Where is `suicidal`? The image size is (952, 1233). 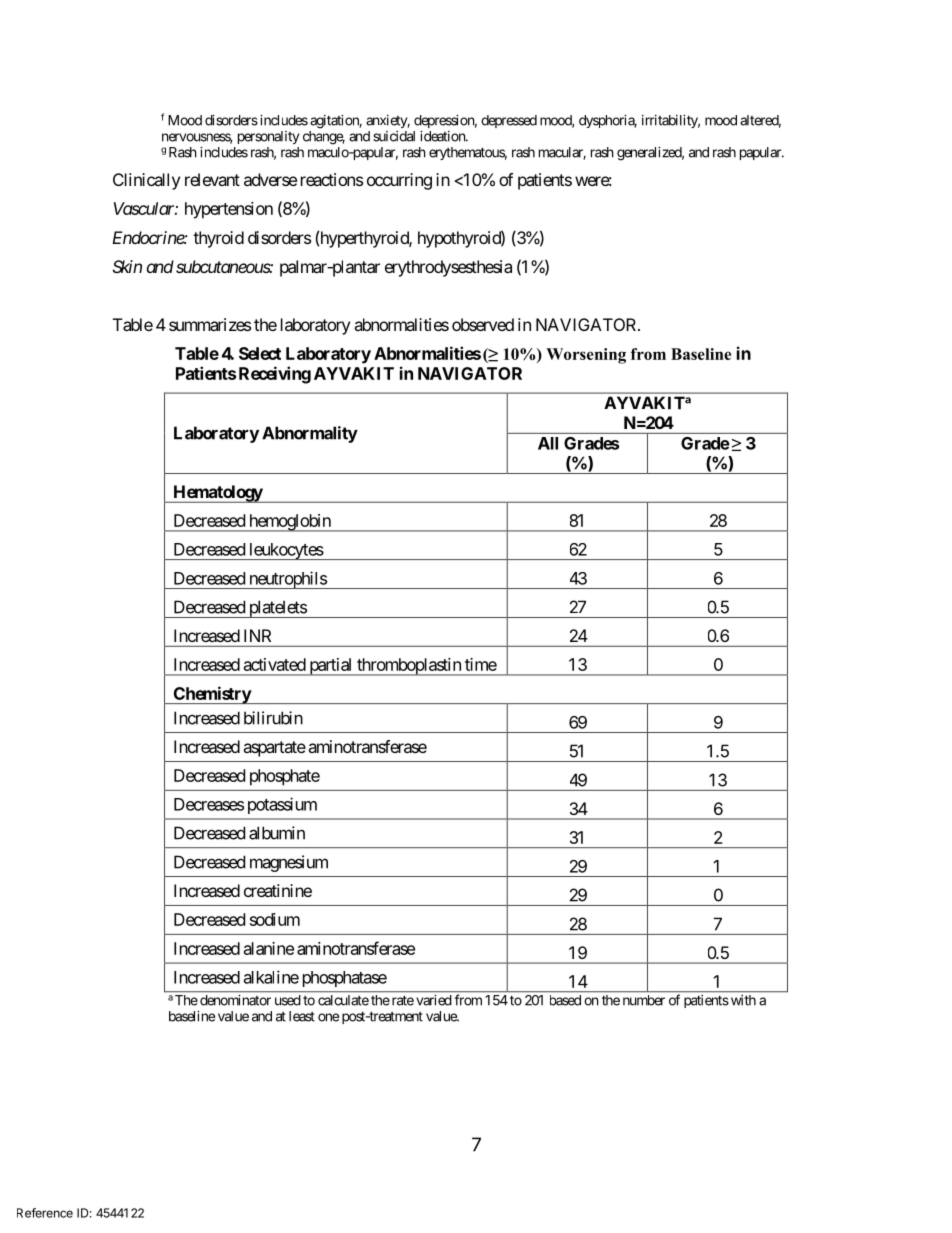 suicidal is located at coordinates (394, 136).
